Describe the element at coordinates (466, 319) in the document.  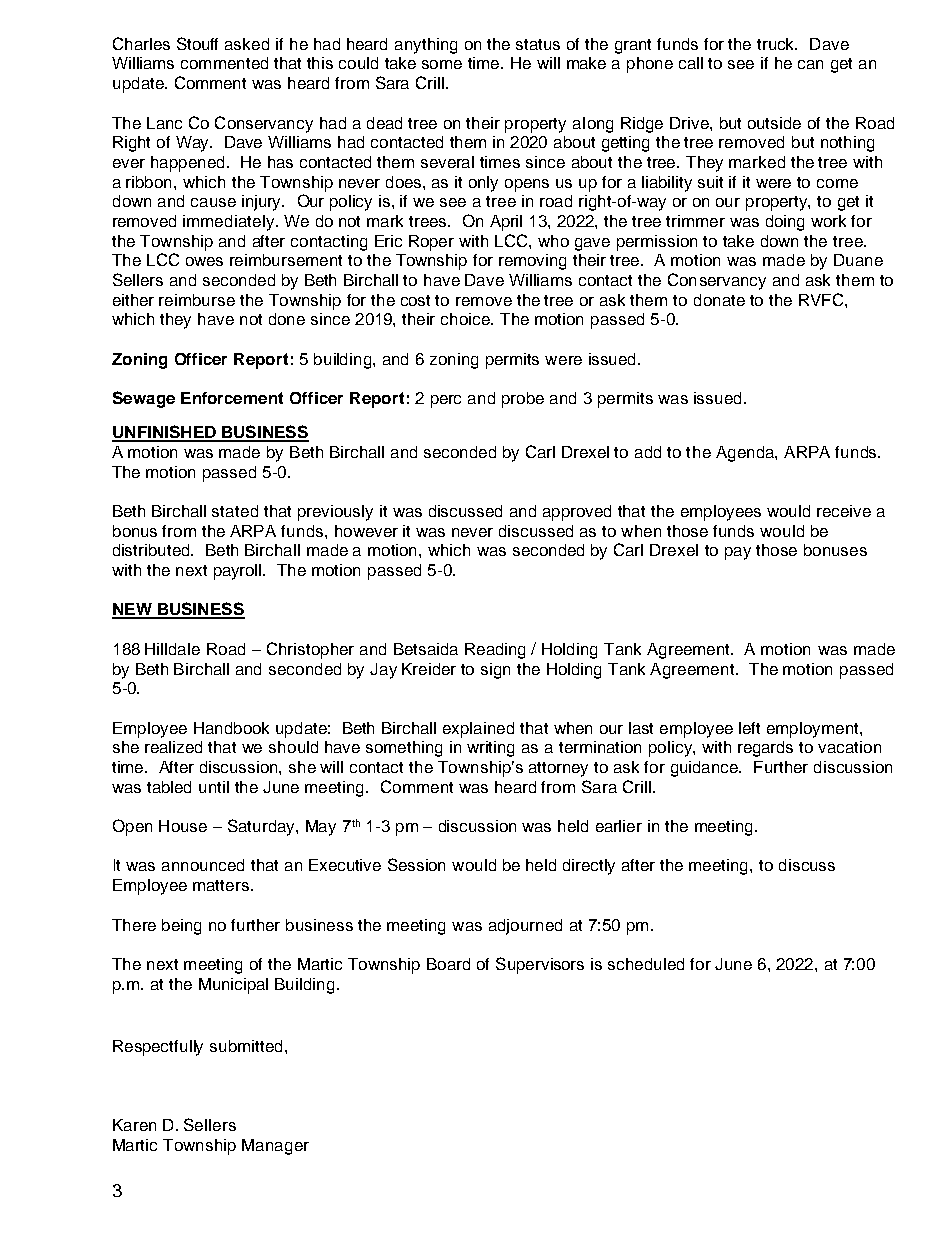
I see `choice` at that location.
